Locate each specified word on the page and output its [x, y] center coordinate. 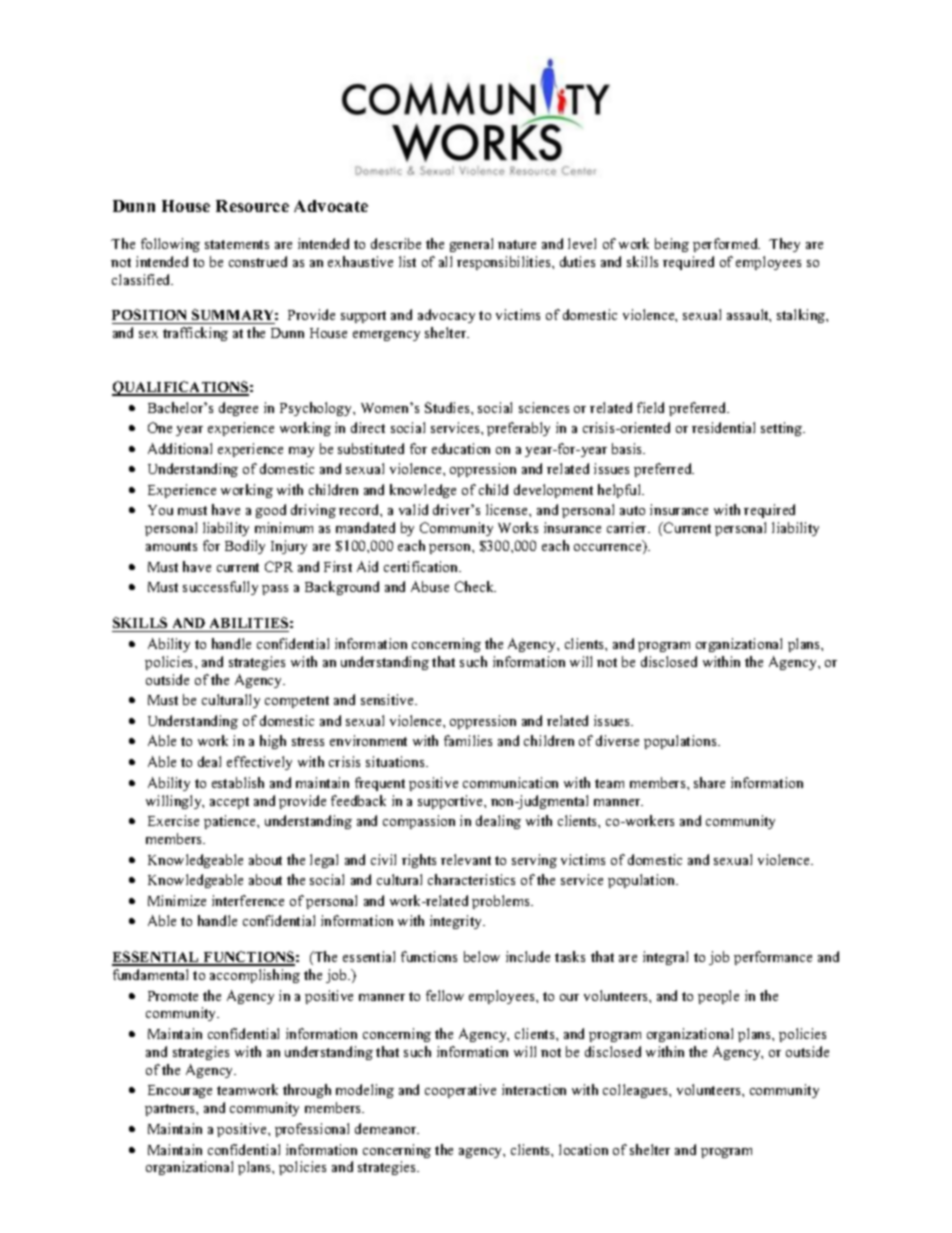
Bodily [245, 547]
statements [237, 244]
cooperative [460, 1091]
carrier [628, 527]
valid [413, 509]
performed [726, 245]
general [471, 245]
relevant [466, 859]
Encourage [180, 1091]
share [709, 782]
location [583, 1149]
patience [231, 822]
